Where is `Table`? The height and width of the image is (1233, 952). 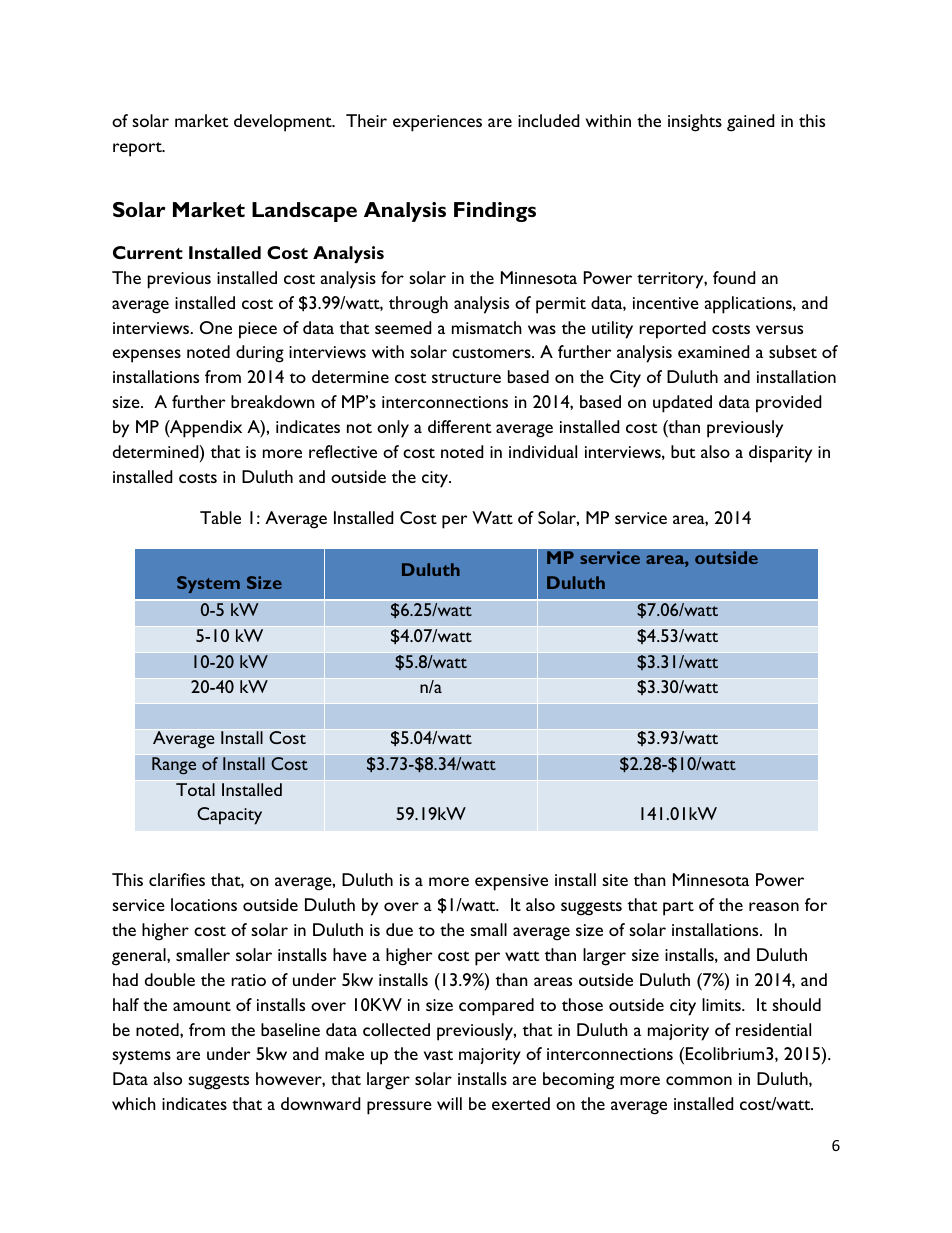
Table is located at coordinates (220, 517).
